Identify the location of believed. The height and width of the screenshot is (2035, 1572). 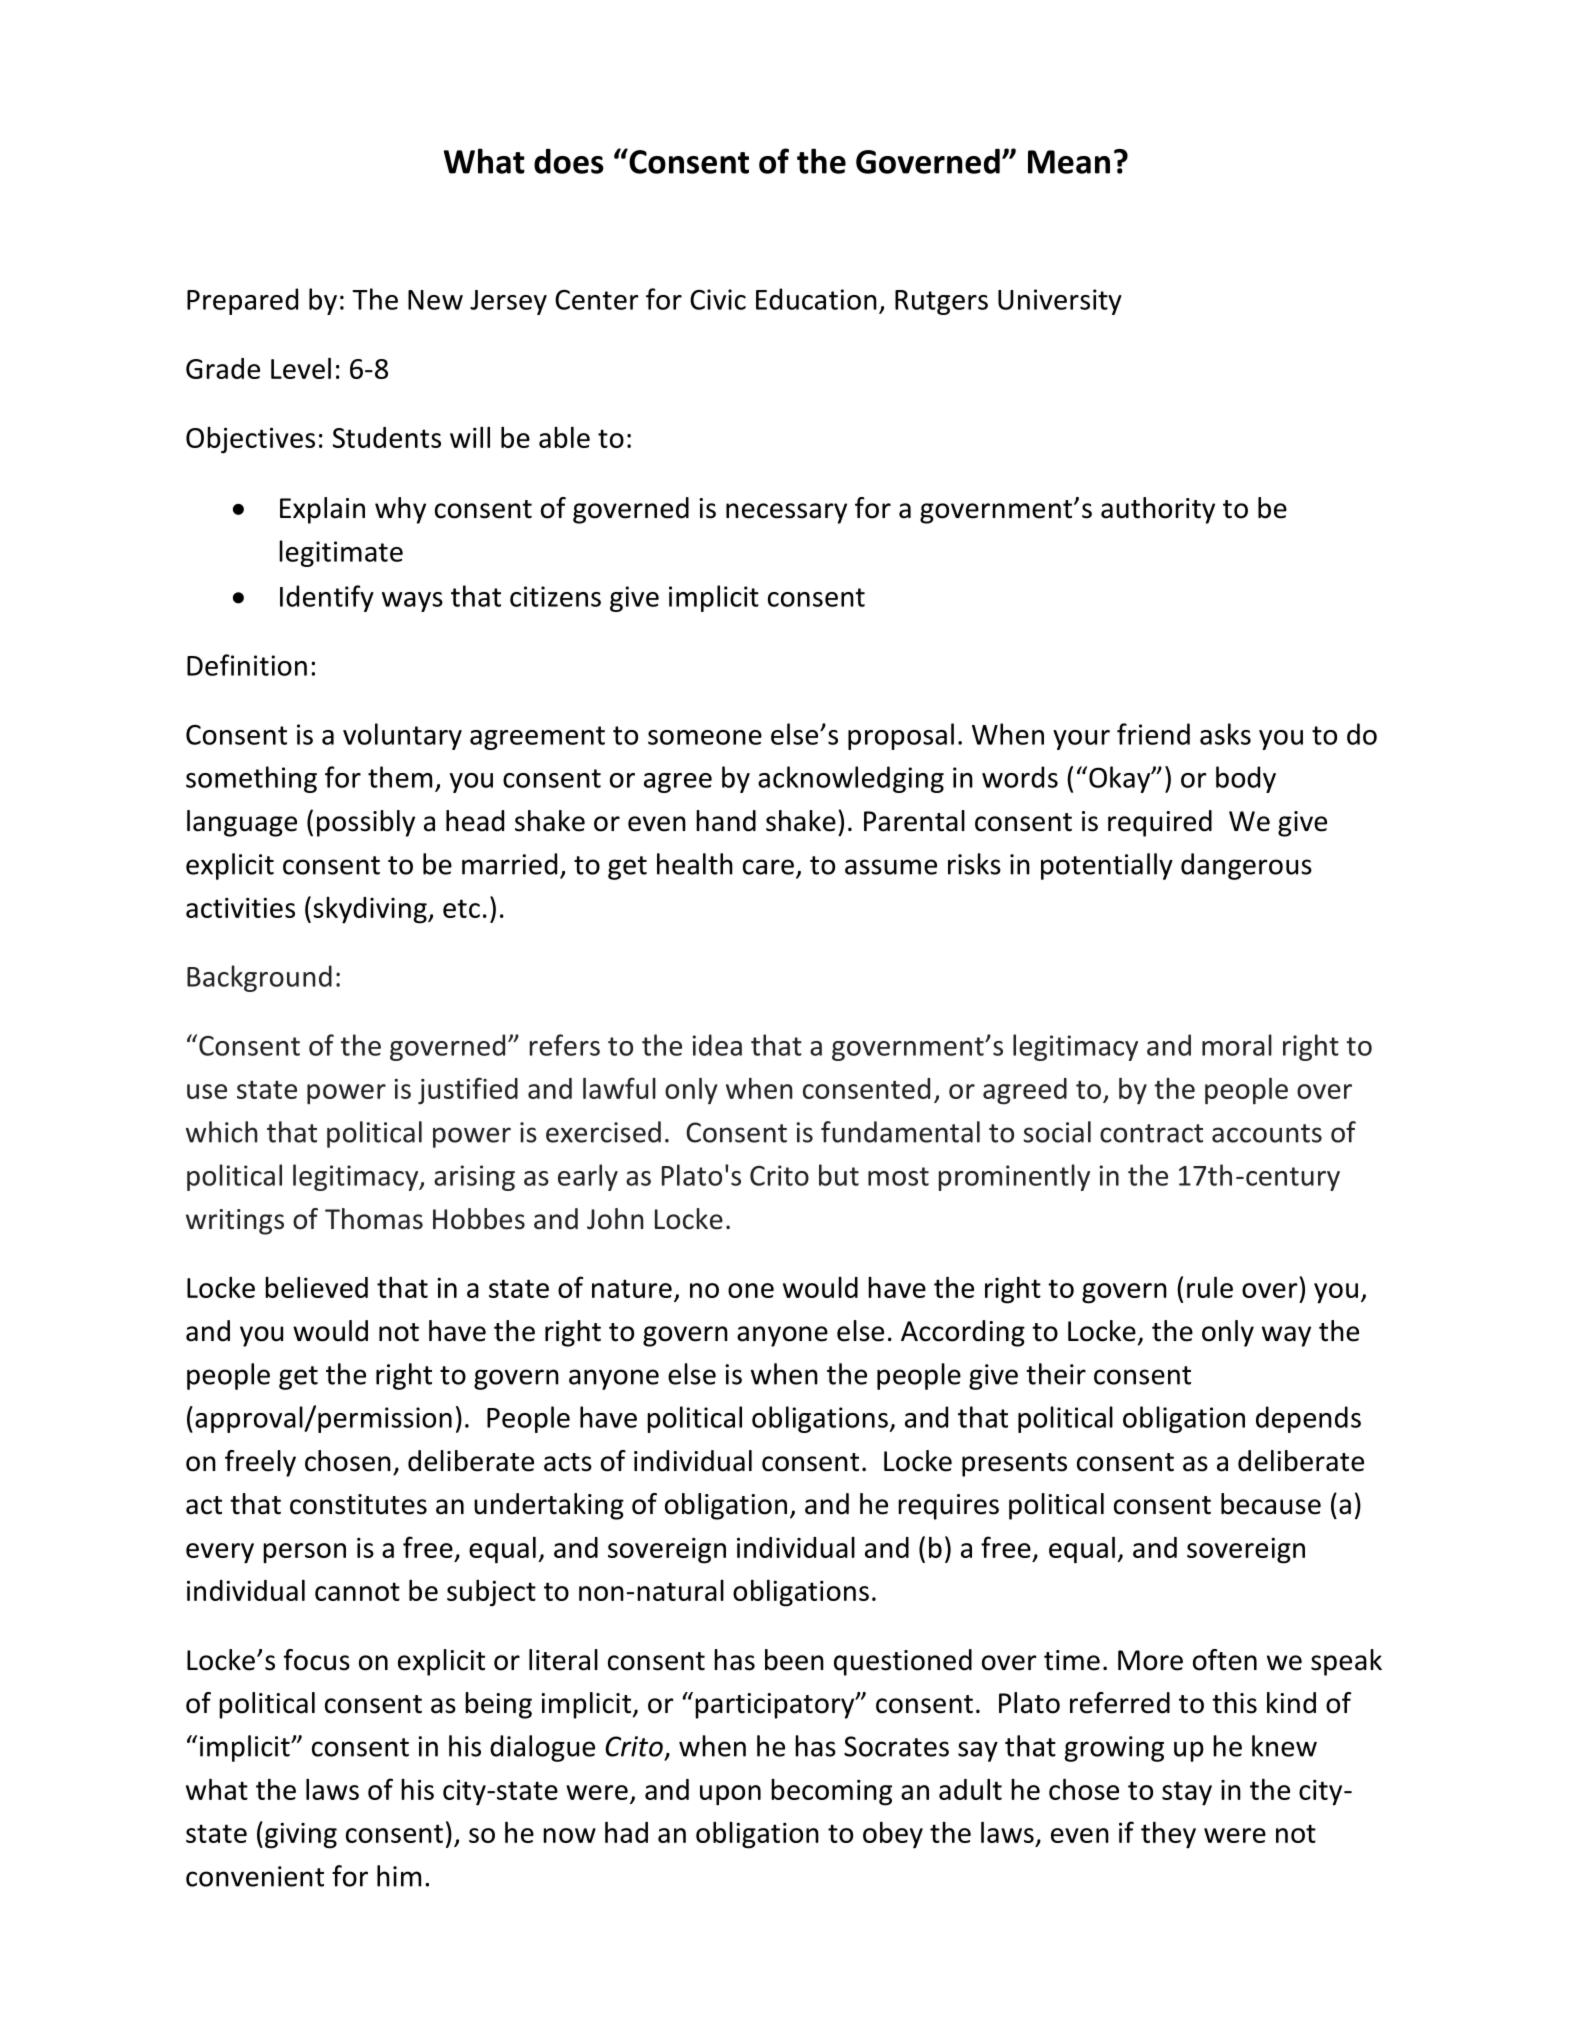
(316, 1287).
